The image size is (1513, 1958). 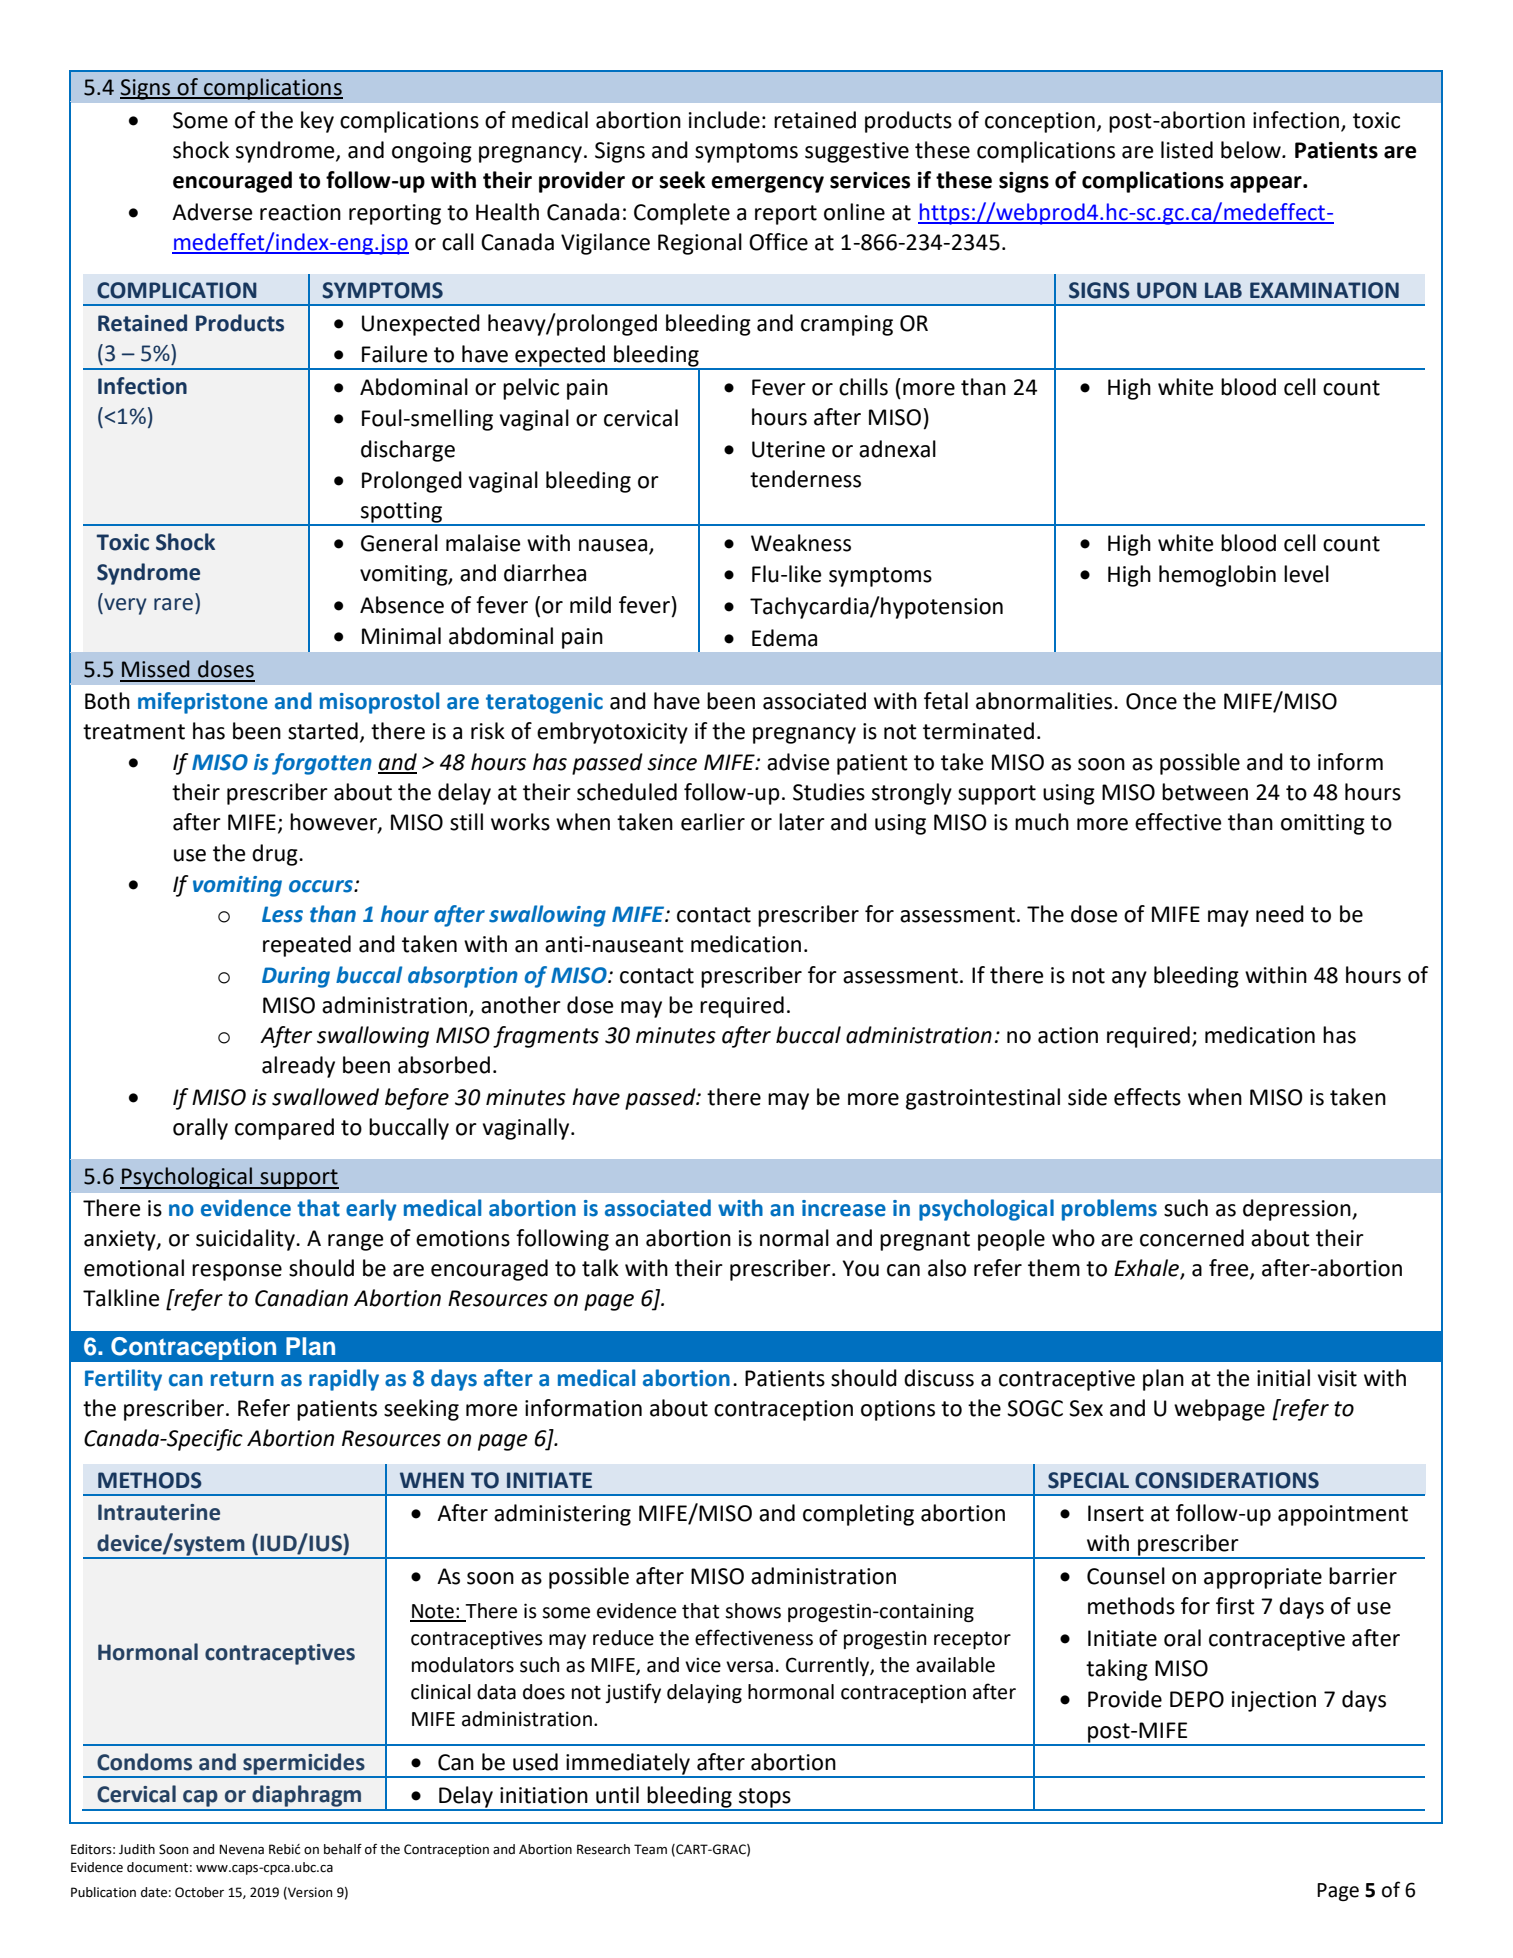 I want to click on behalf, so click(x=343, y=1849).
